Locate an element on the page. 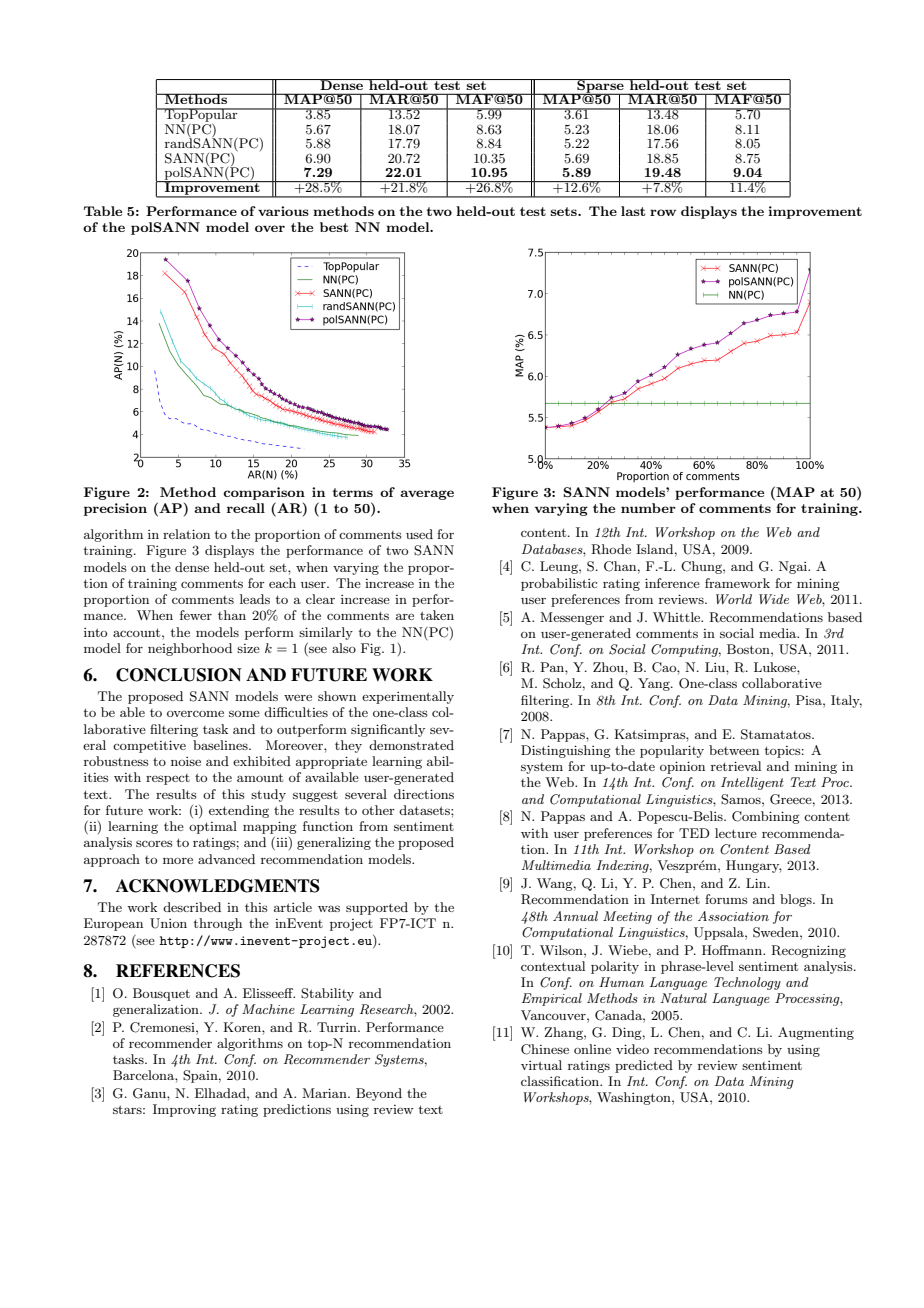 The image size is (924, 1308). supported is located at coordinates (377, 908).
